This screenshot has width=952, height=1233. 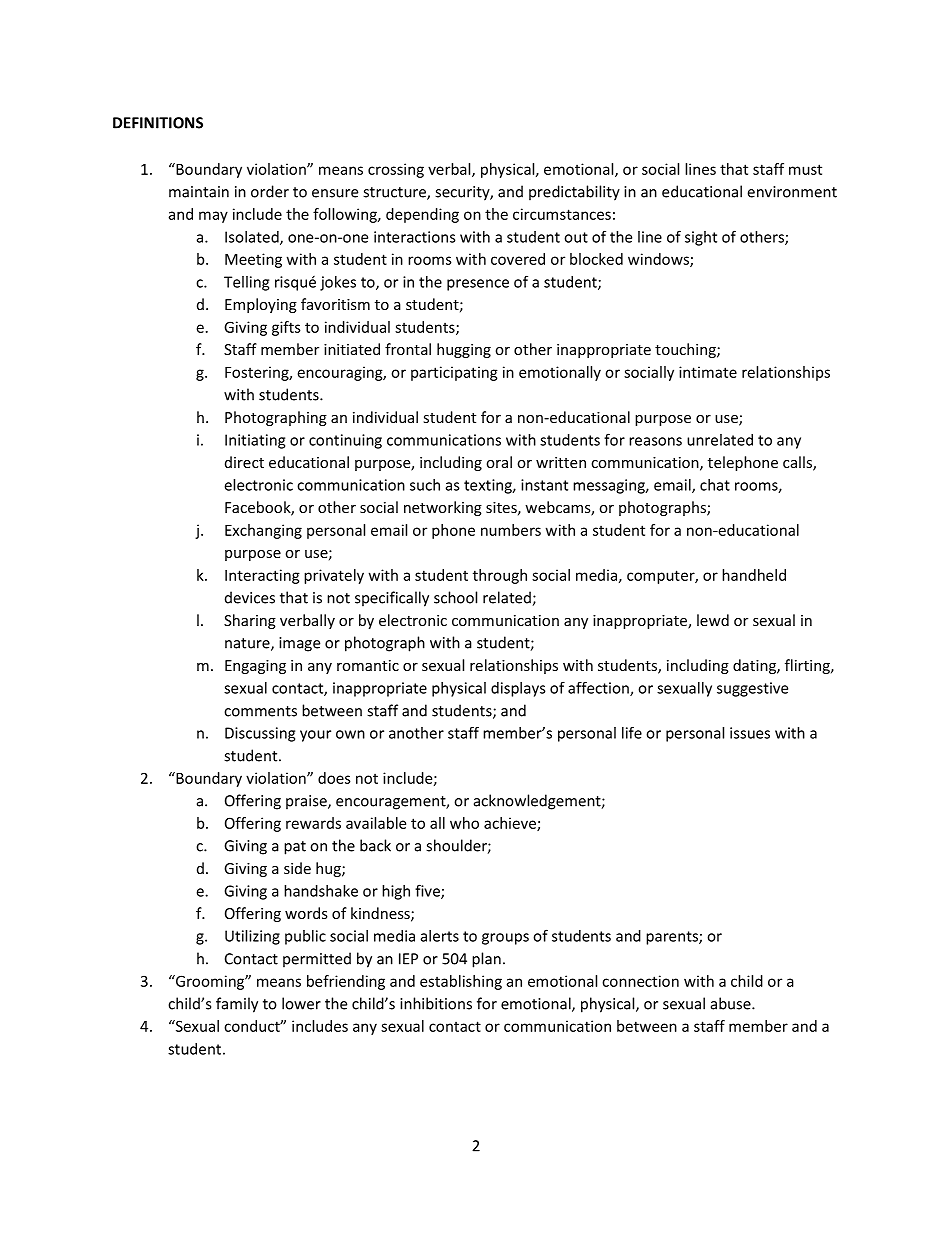 I want to click on order, so click(x=270, y=191).
